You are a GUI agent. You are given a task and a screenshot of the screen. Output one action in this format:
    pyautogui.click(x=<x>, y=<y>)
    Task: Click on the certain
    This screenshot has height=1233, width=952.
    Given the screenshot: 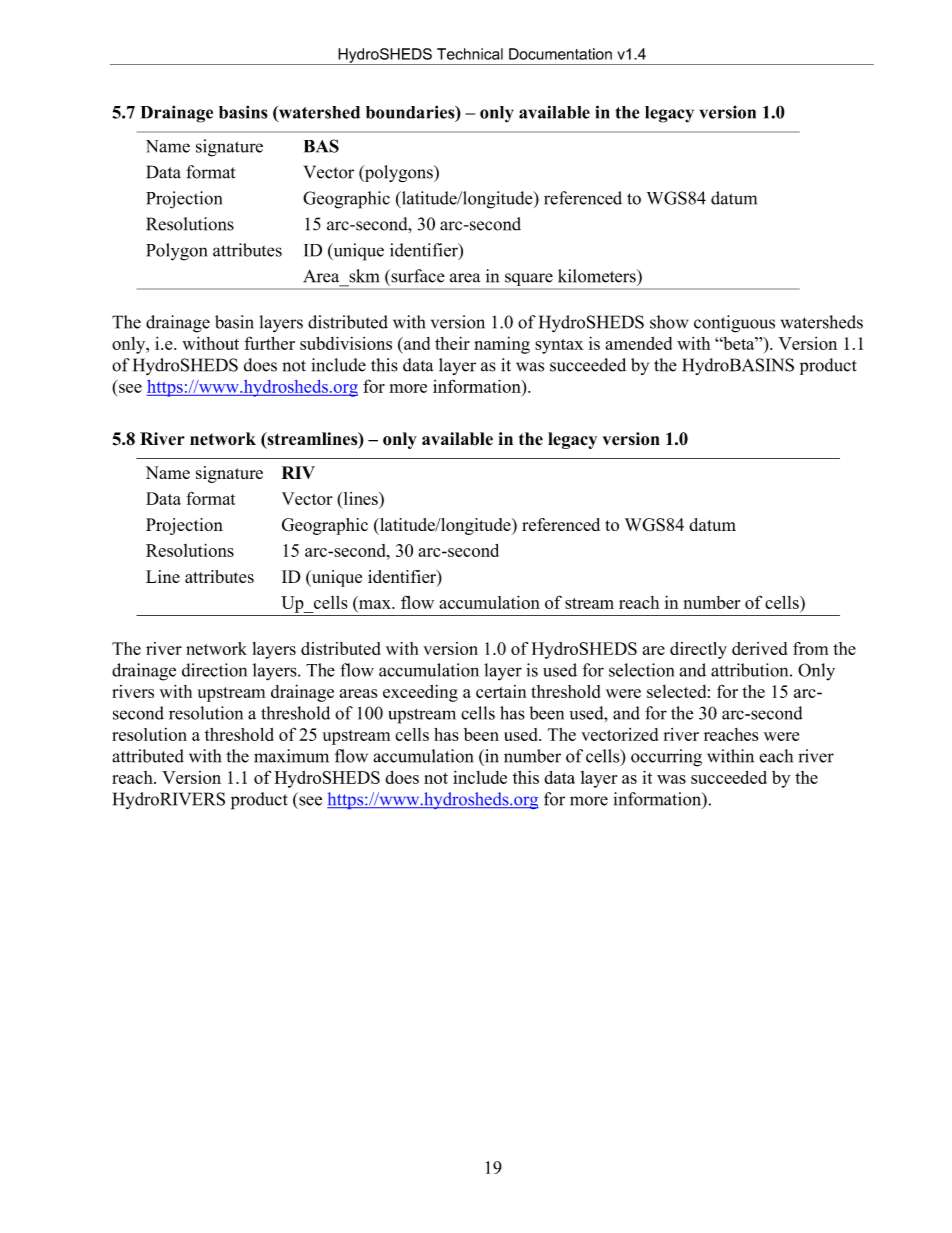 What is the action you would take?
    pyautogui.click(x=501, y=691)
